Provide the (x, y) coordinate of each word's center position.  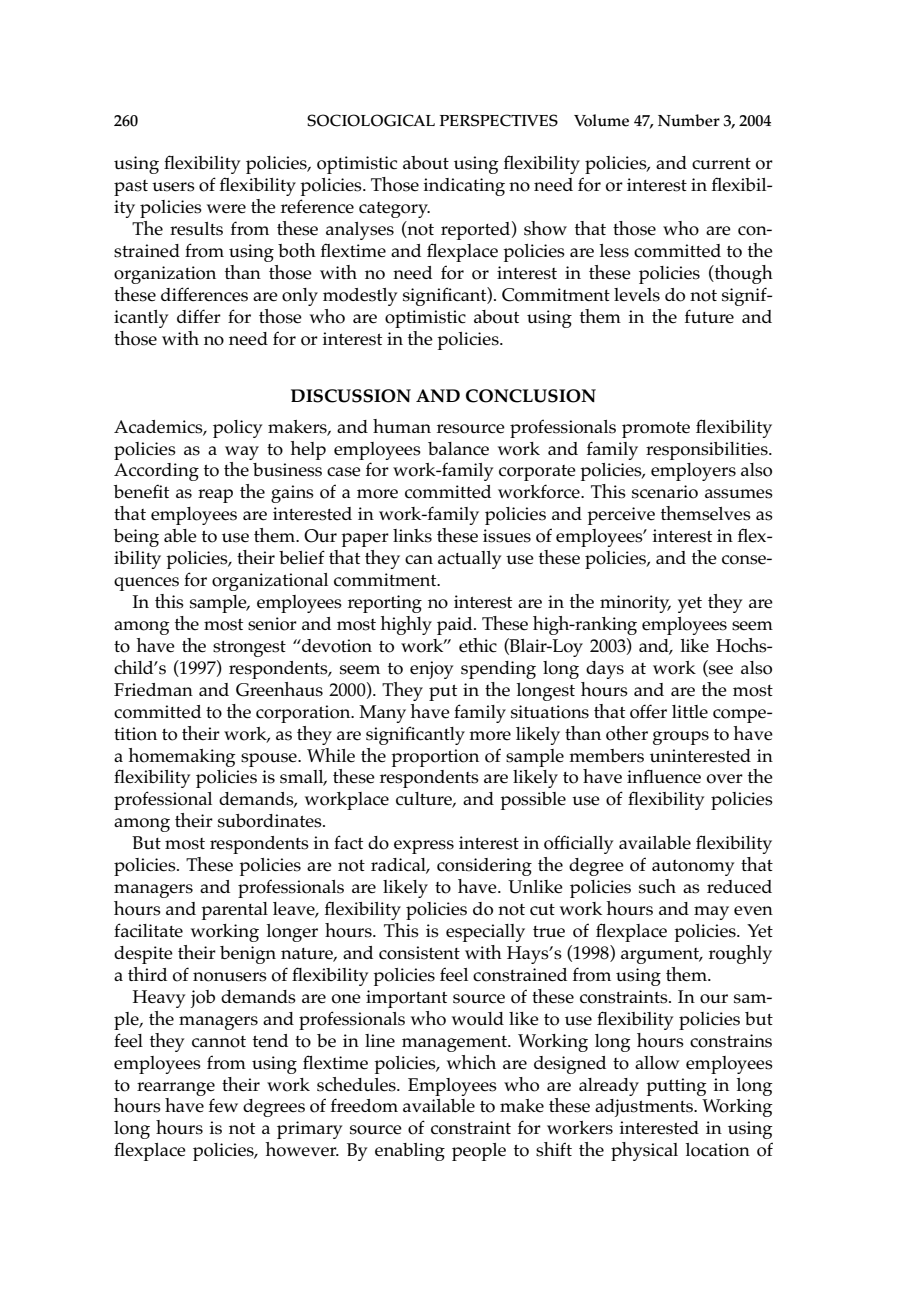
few (223, 1105)
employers (693, 472)
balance (458, 449)
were (226, 209)
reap (215, 496)
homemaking (182, 757)
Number (689, 120)
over (725, 779)
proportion (435, 758)
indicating (464, 187)
